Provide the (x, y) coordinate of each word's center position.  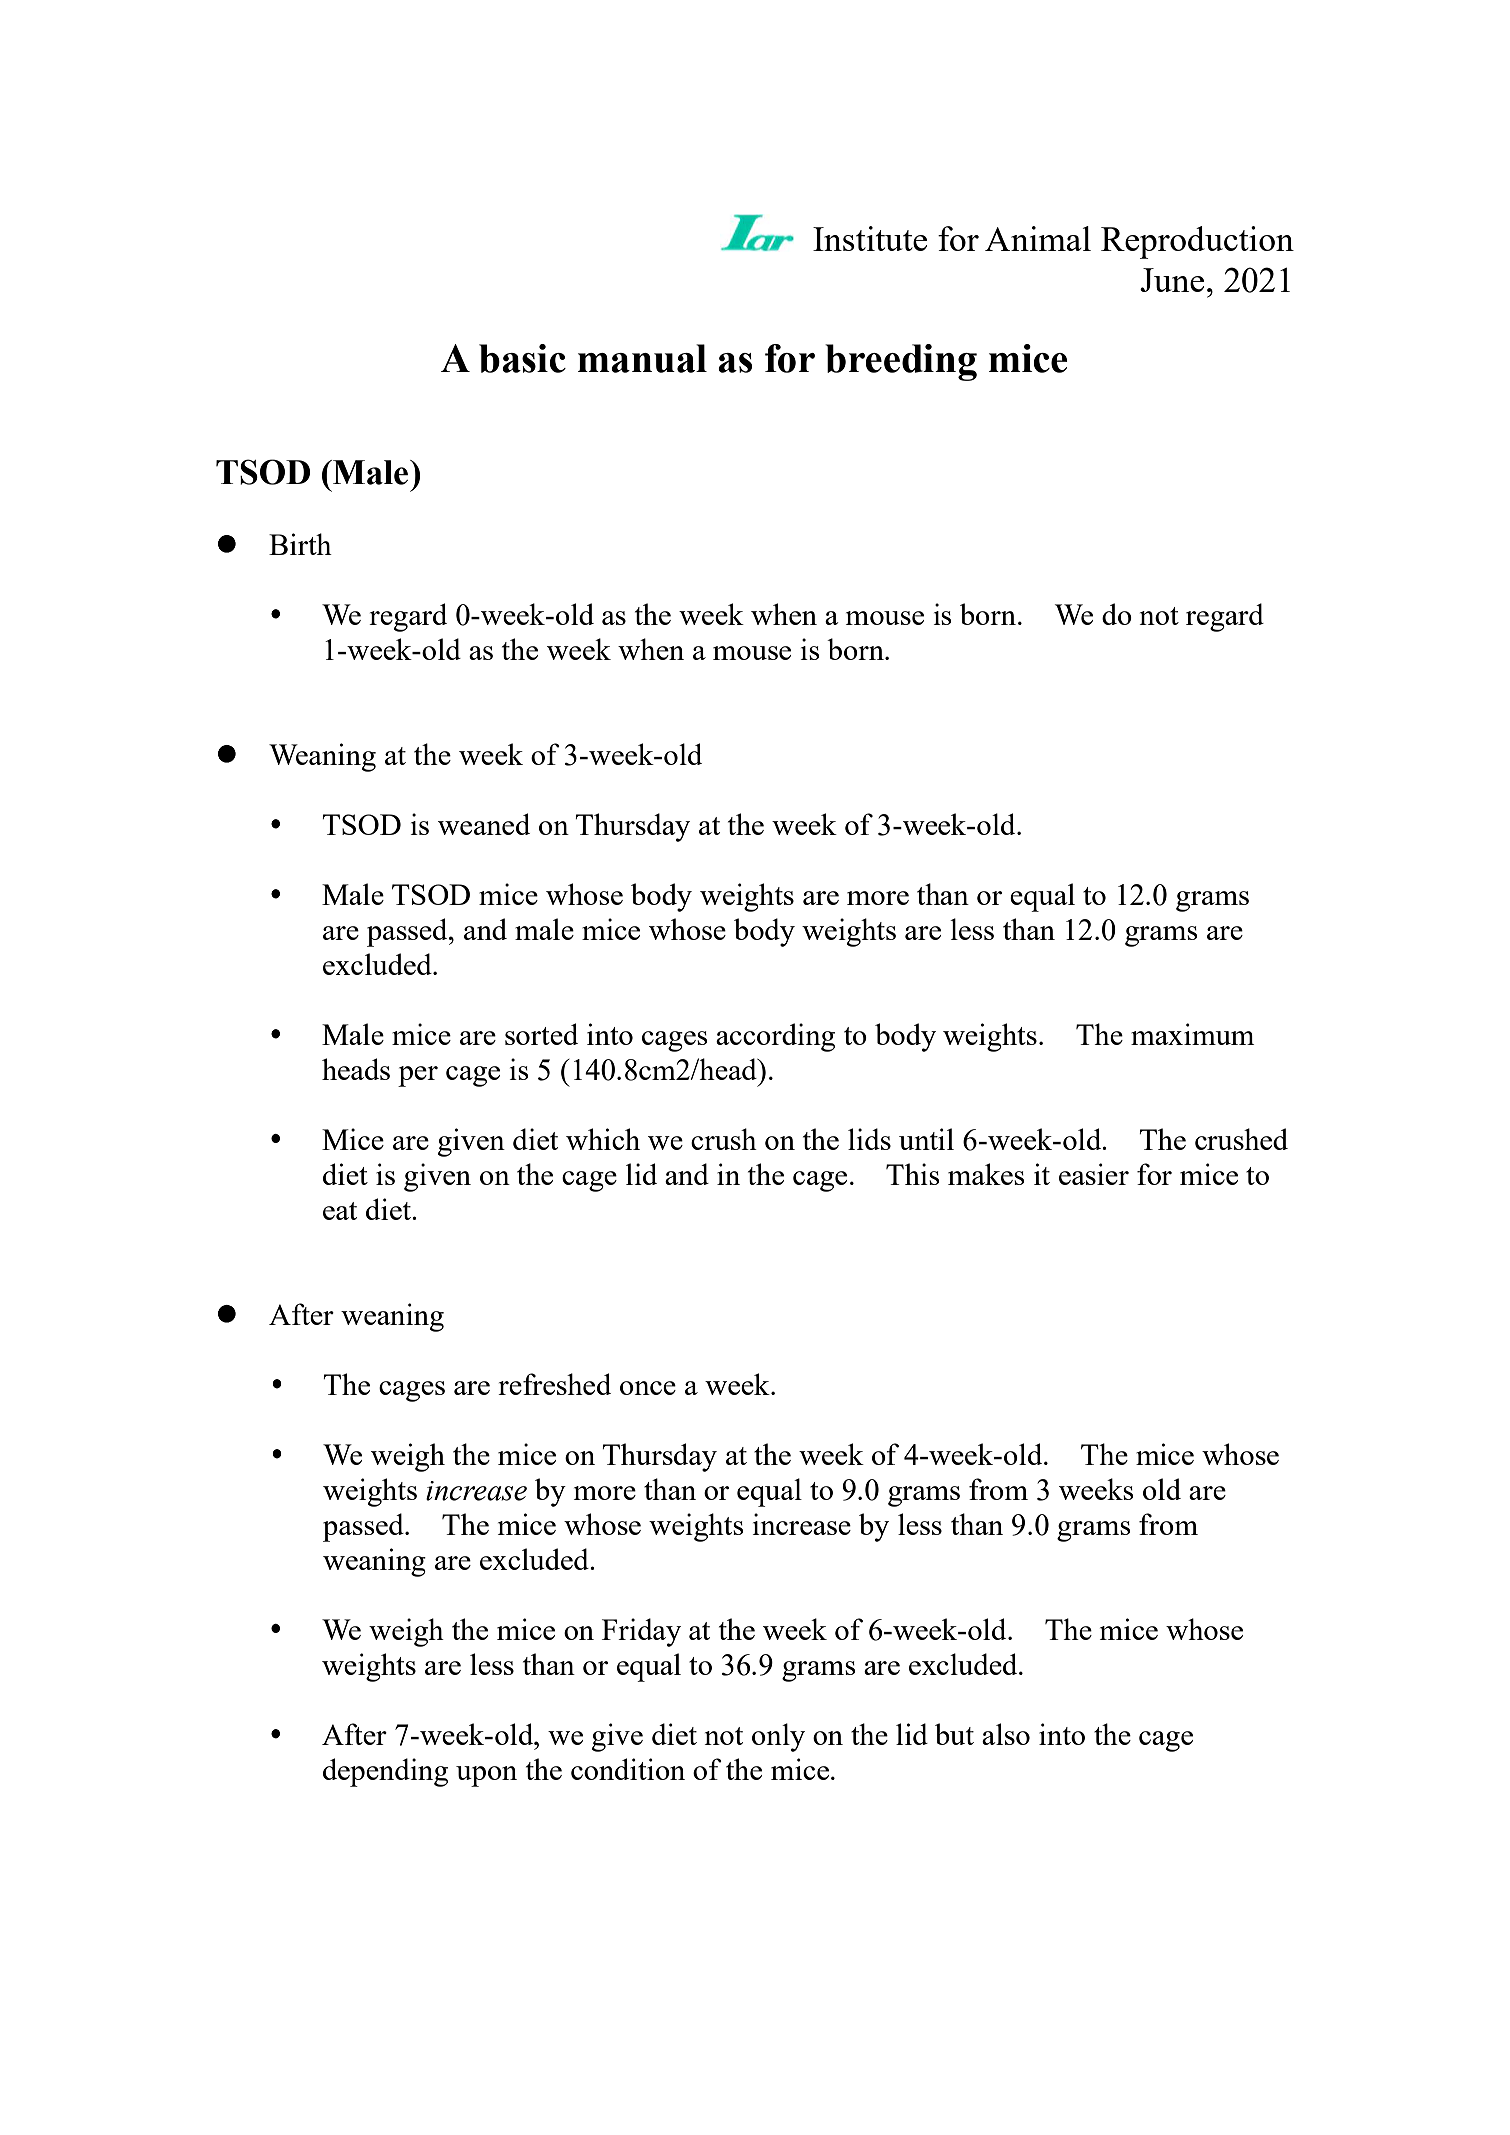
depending (385, 1772)
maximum (1192, 1034)
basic (522, 358)
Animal (1038, 238)
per (418, 1076)
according (775, 1037)
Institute (870, 238)
